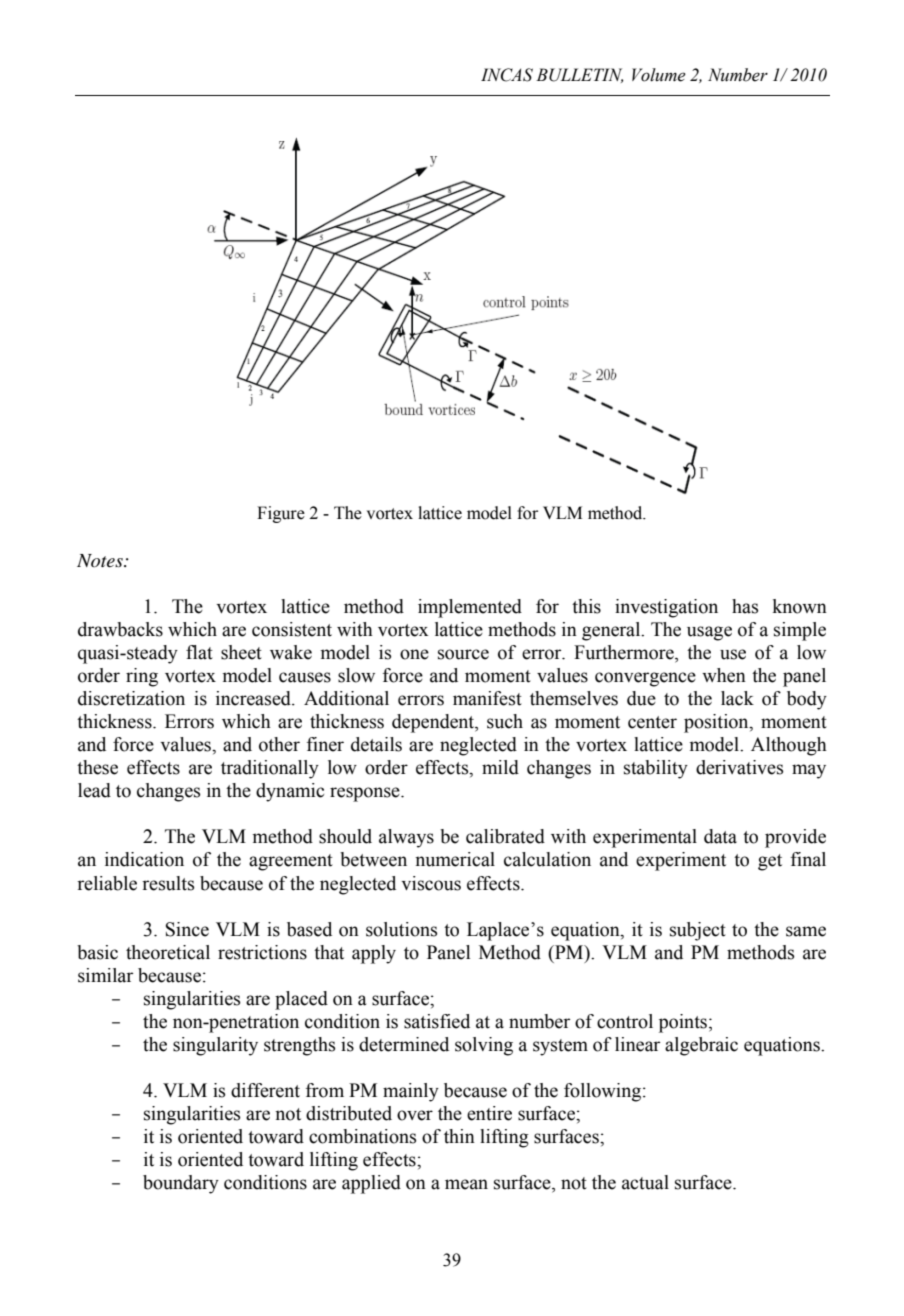 The height and width of the screenshot is (1316, 904). What do you see at coordinates (709, 633) in the screenshot?
I see `usage` at bounding box center [709, 633].
